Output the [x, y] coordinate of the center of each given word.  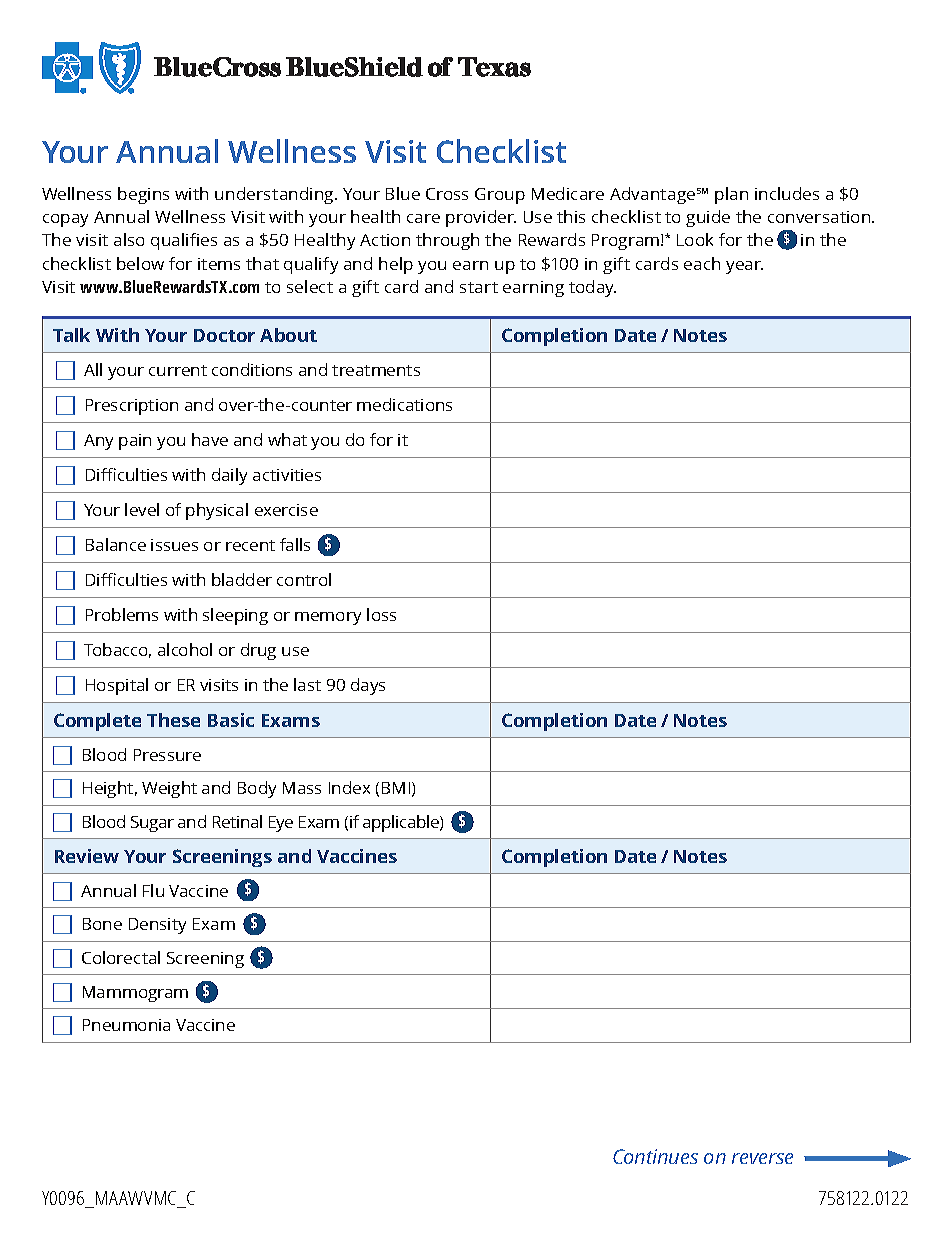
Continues [655, 1156]
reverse [762, 1158]
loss [381, 614]
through [447, 241]
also [129, 239]
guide [708, 218]
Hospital [117, 686]
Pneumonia [126, 1025]
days [368, 686]
